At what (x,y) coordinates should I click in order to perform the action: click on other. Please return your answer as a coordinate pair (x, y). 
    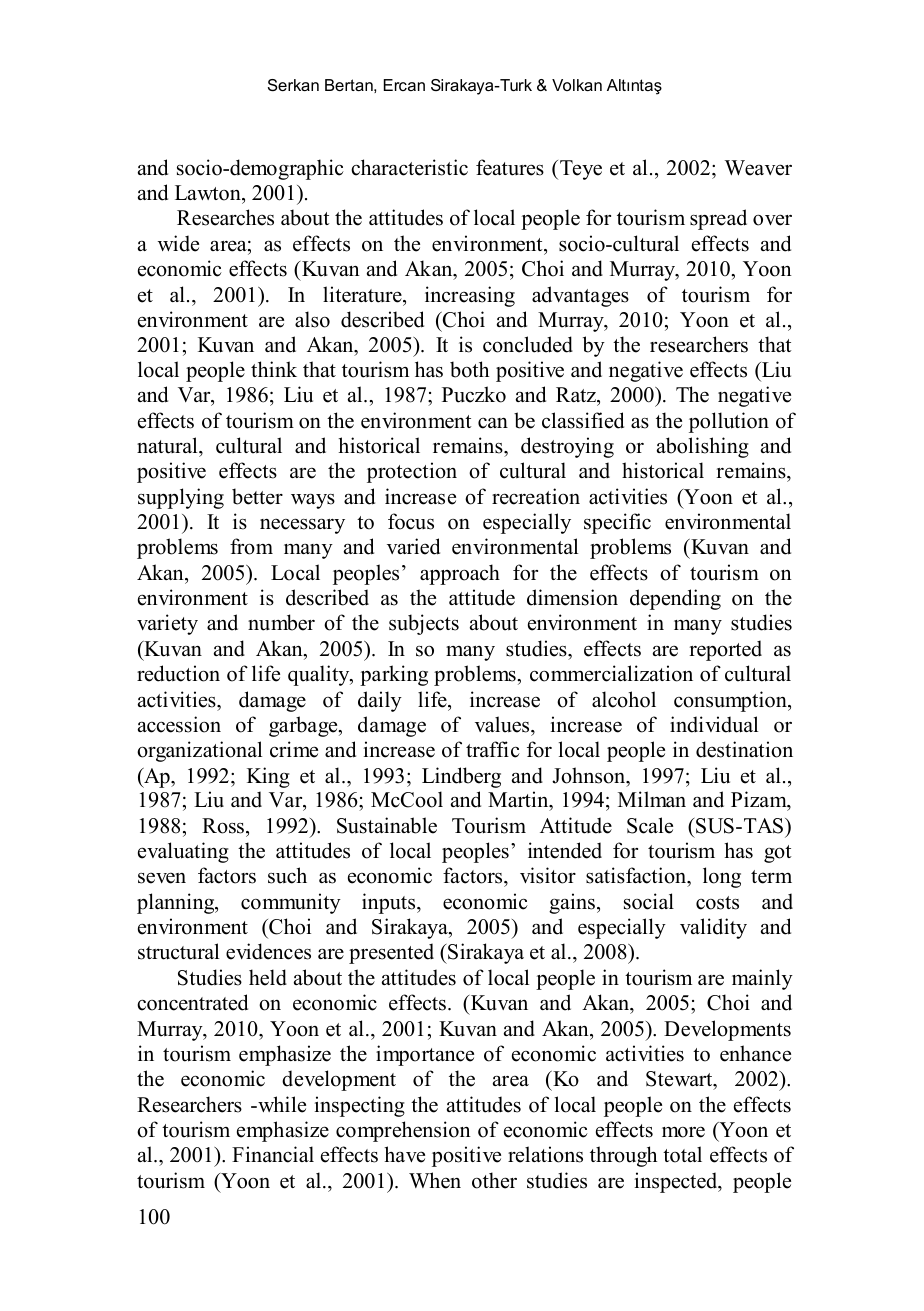
    Looking at the image, I should click on (494, 1180).
